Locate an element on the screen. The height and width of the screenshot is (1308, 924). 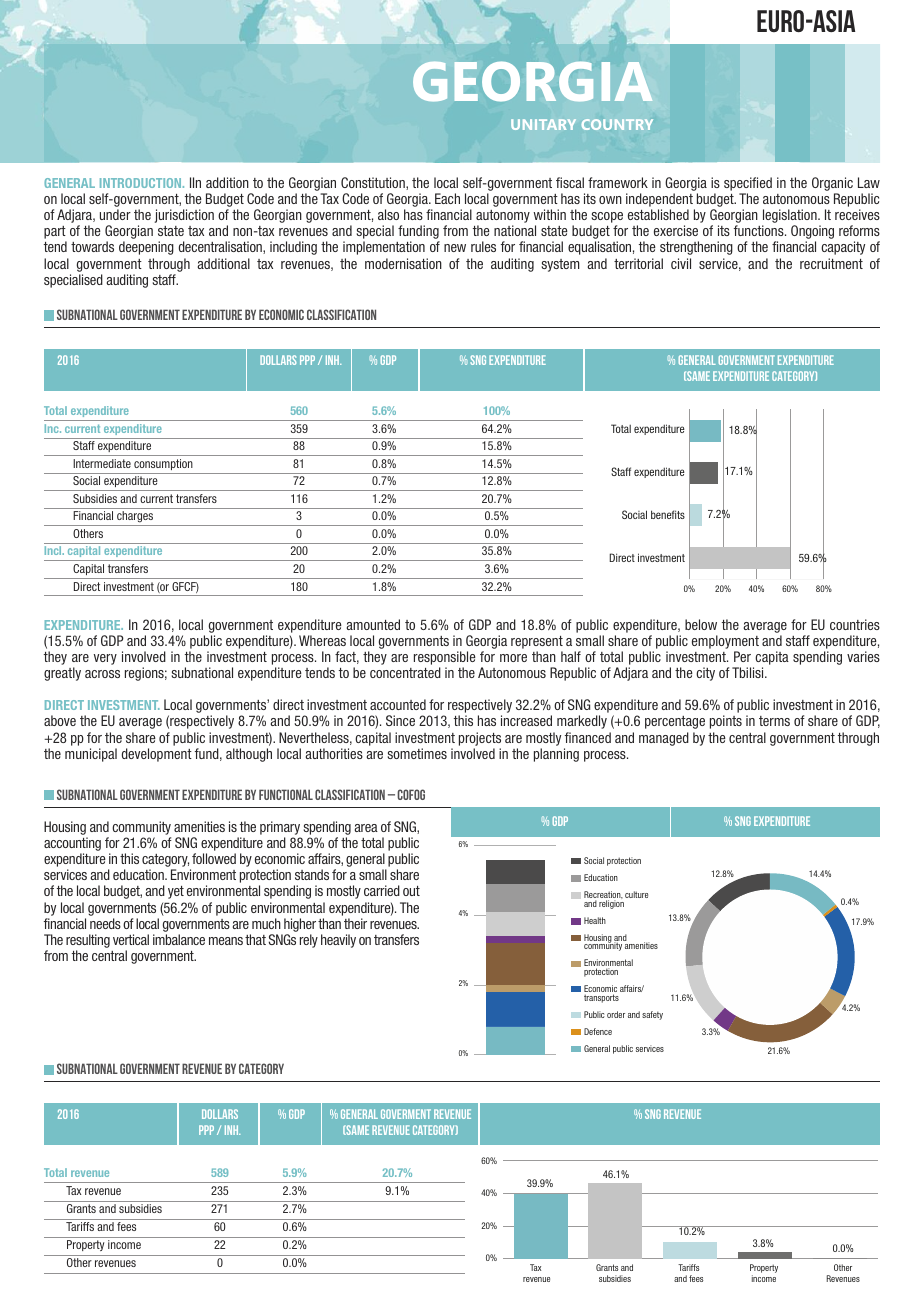
charges is located at coordinates (135, 518).
